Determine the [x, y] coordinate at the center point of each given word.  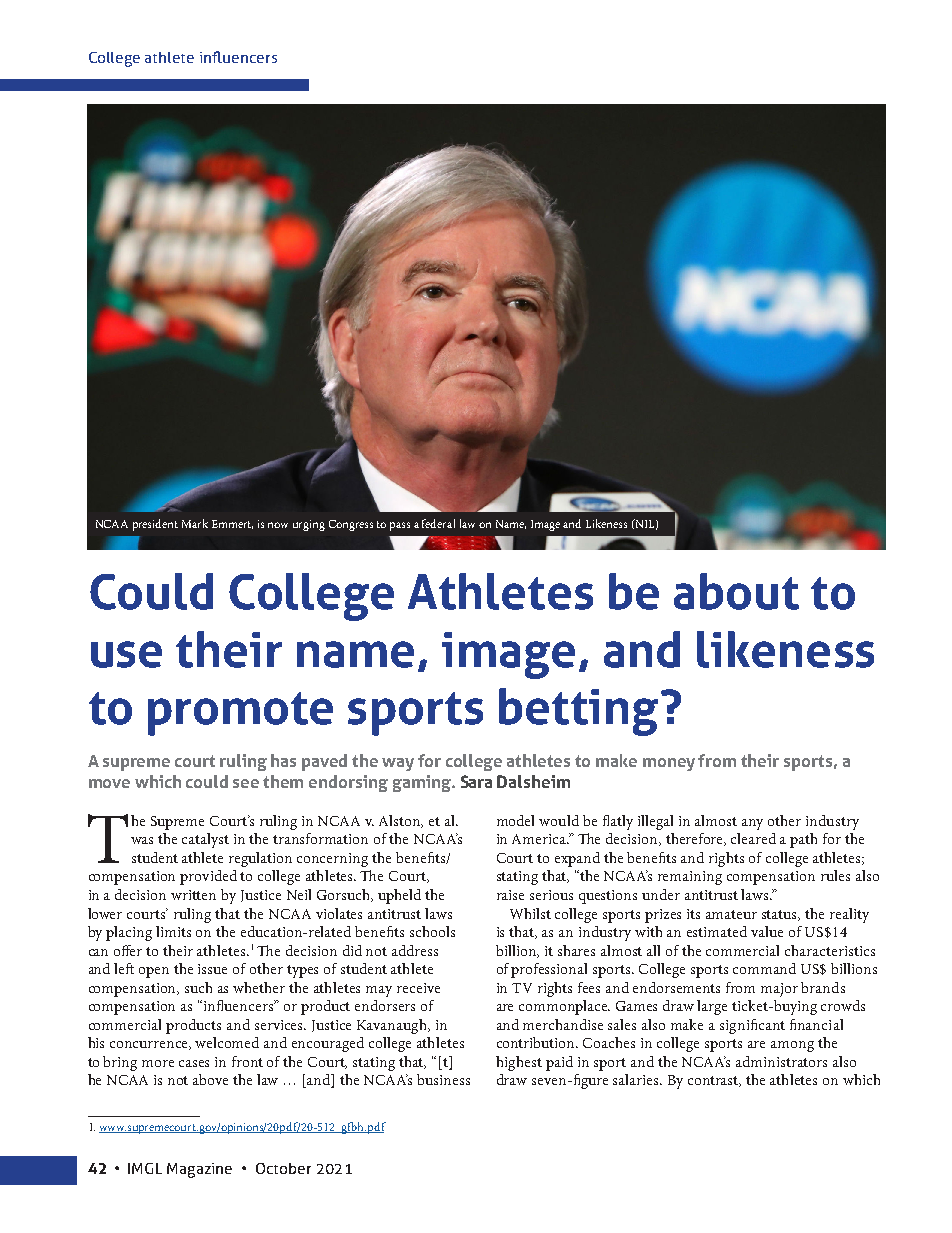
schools [432, 931]
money [669, 764]
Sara [476, 781]
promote [240, 714]
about [736, 591]
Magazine [199, 1170]
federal [438, 523]
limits [173, 931]
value [767, 931]
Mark [195, 523]
